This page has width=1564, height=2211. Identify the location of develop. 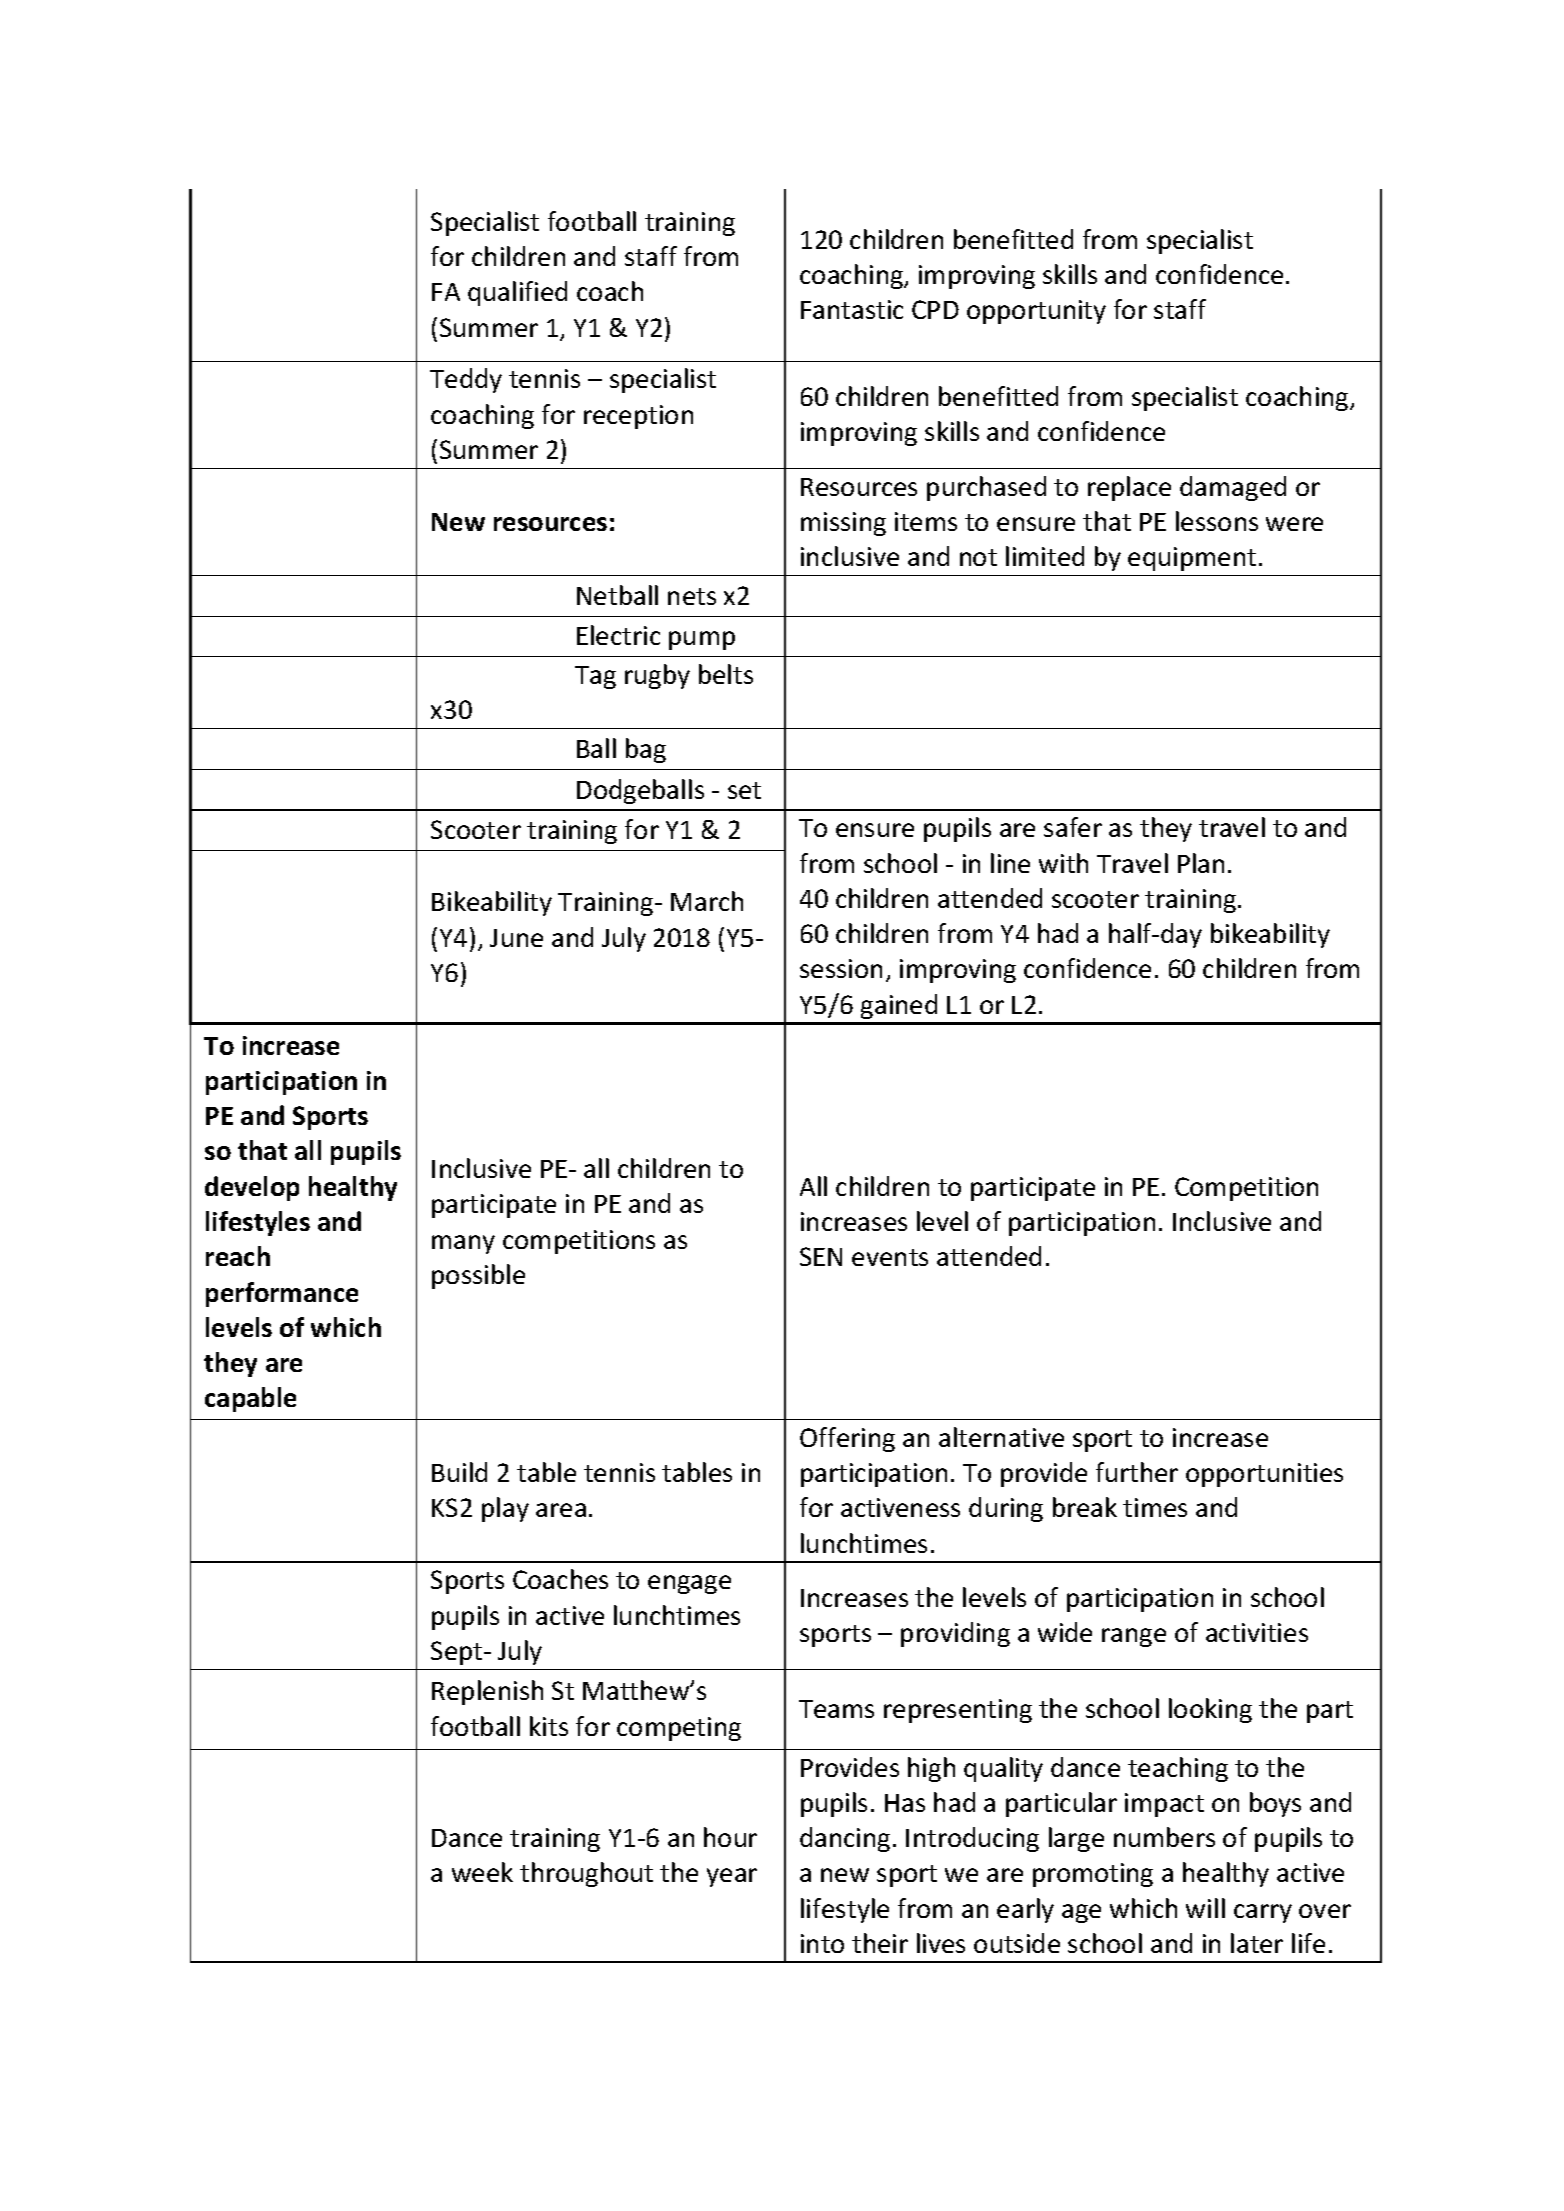
(252, 1188).
